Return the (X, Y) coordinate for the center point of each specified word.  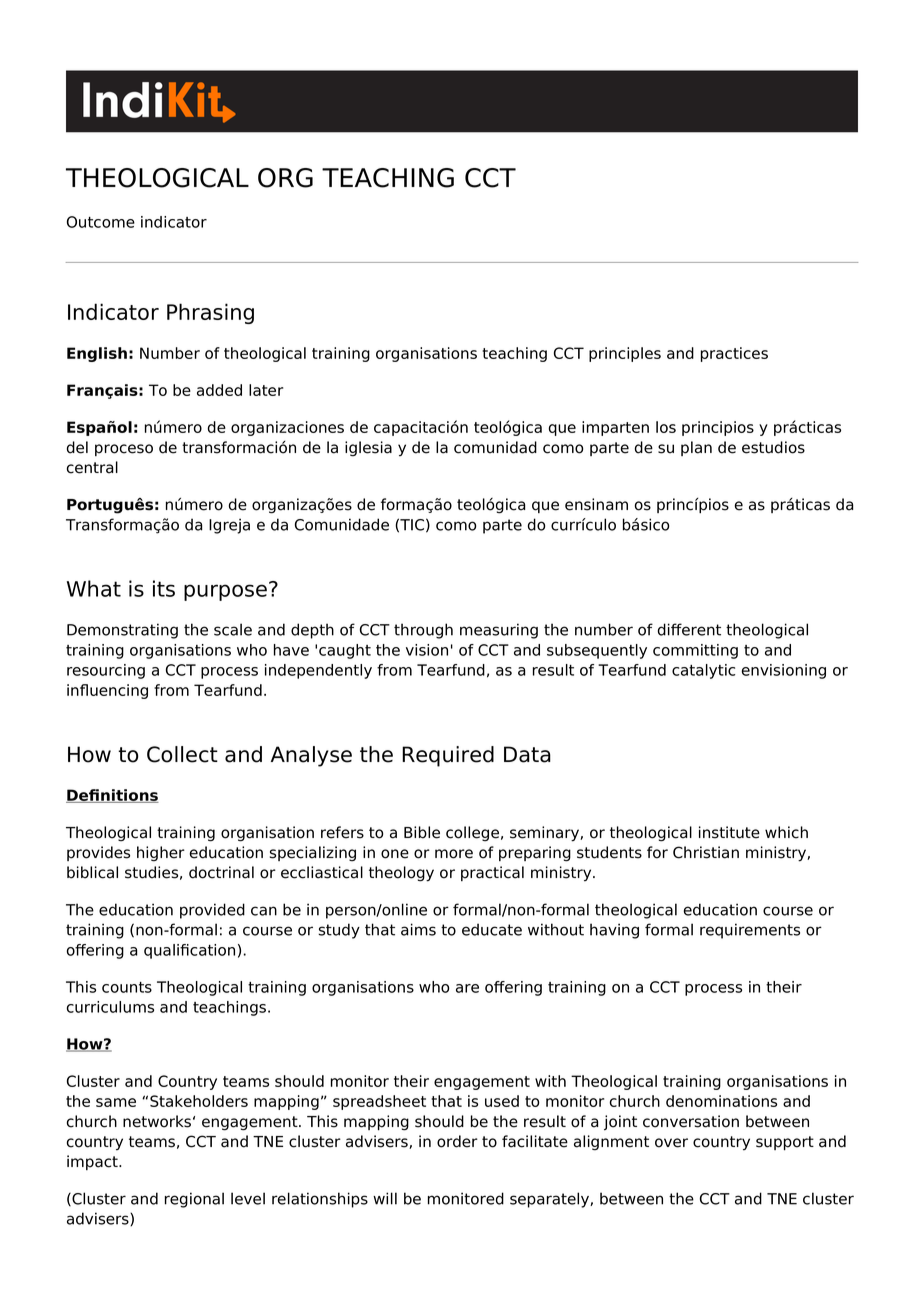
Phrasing (210, 313)
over (671, 1143)
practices (734, 354)
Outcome (101, 222)
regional (194, 1200)
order (457, 1141)
